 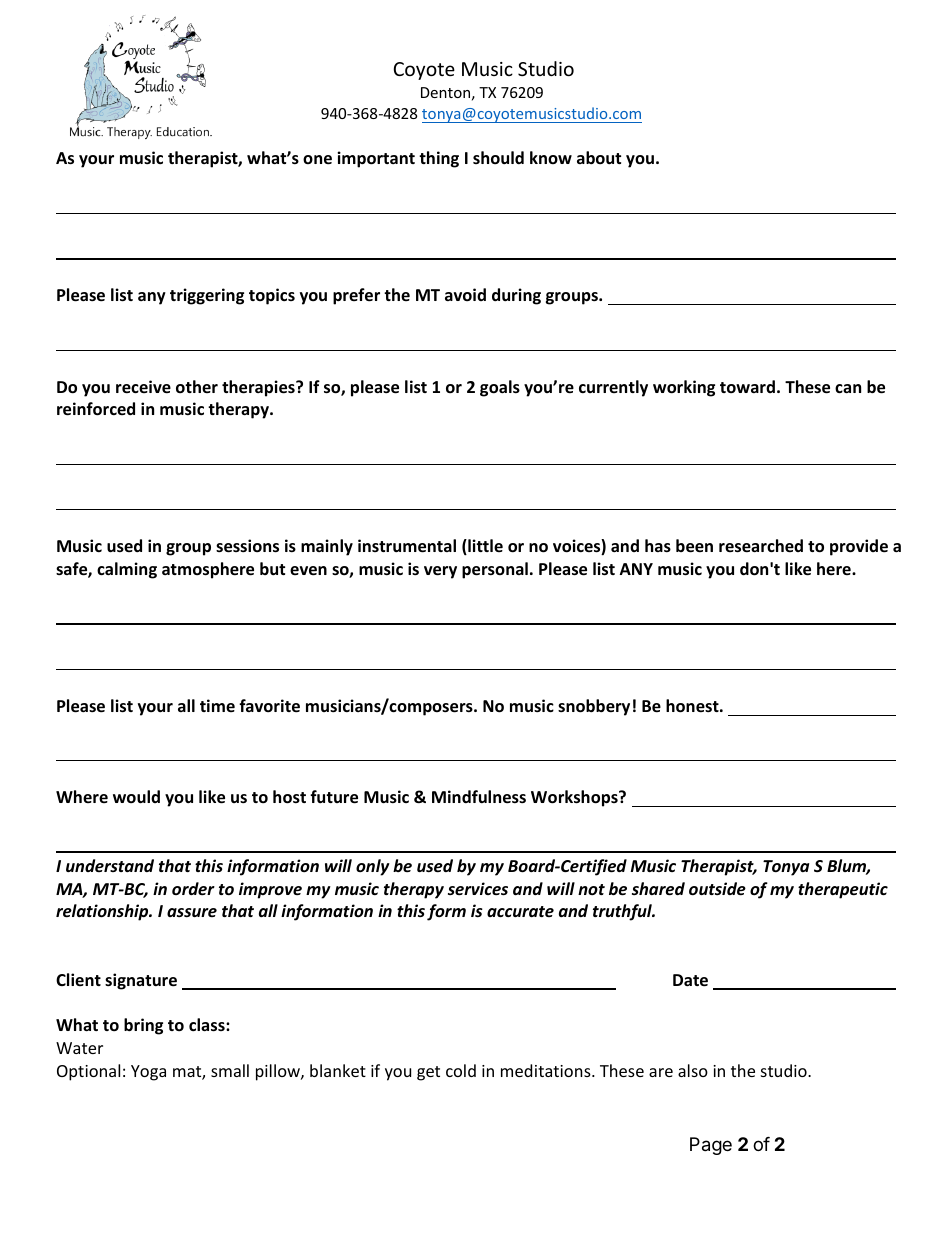 What do you see at coordinates (148, 1073) in the screenshot?
I see `Yoga` at bounding box center [148, 1073].
